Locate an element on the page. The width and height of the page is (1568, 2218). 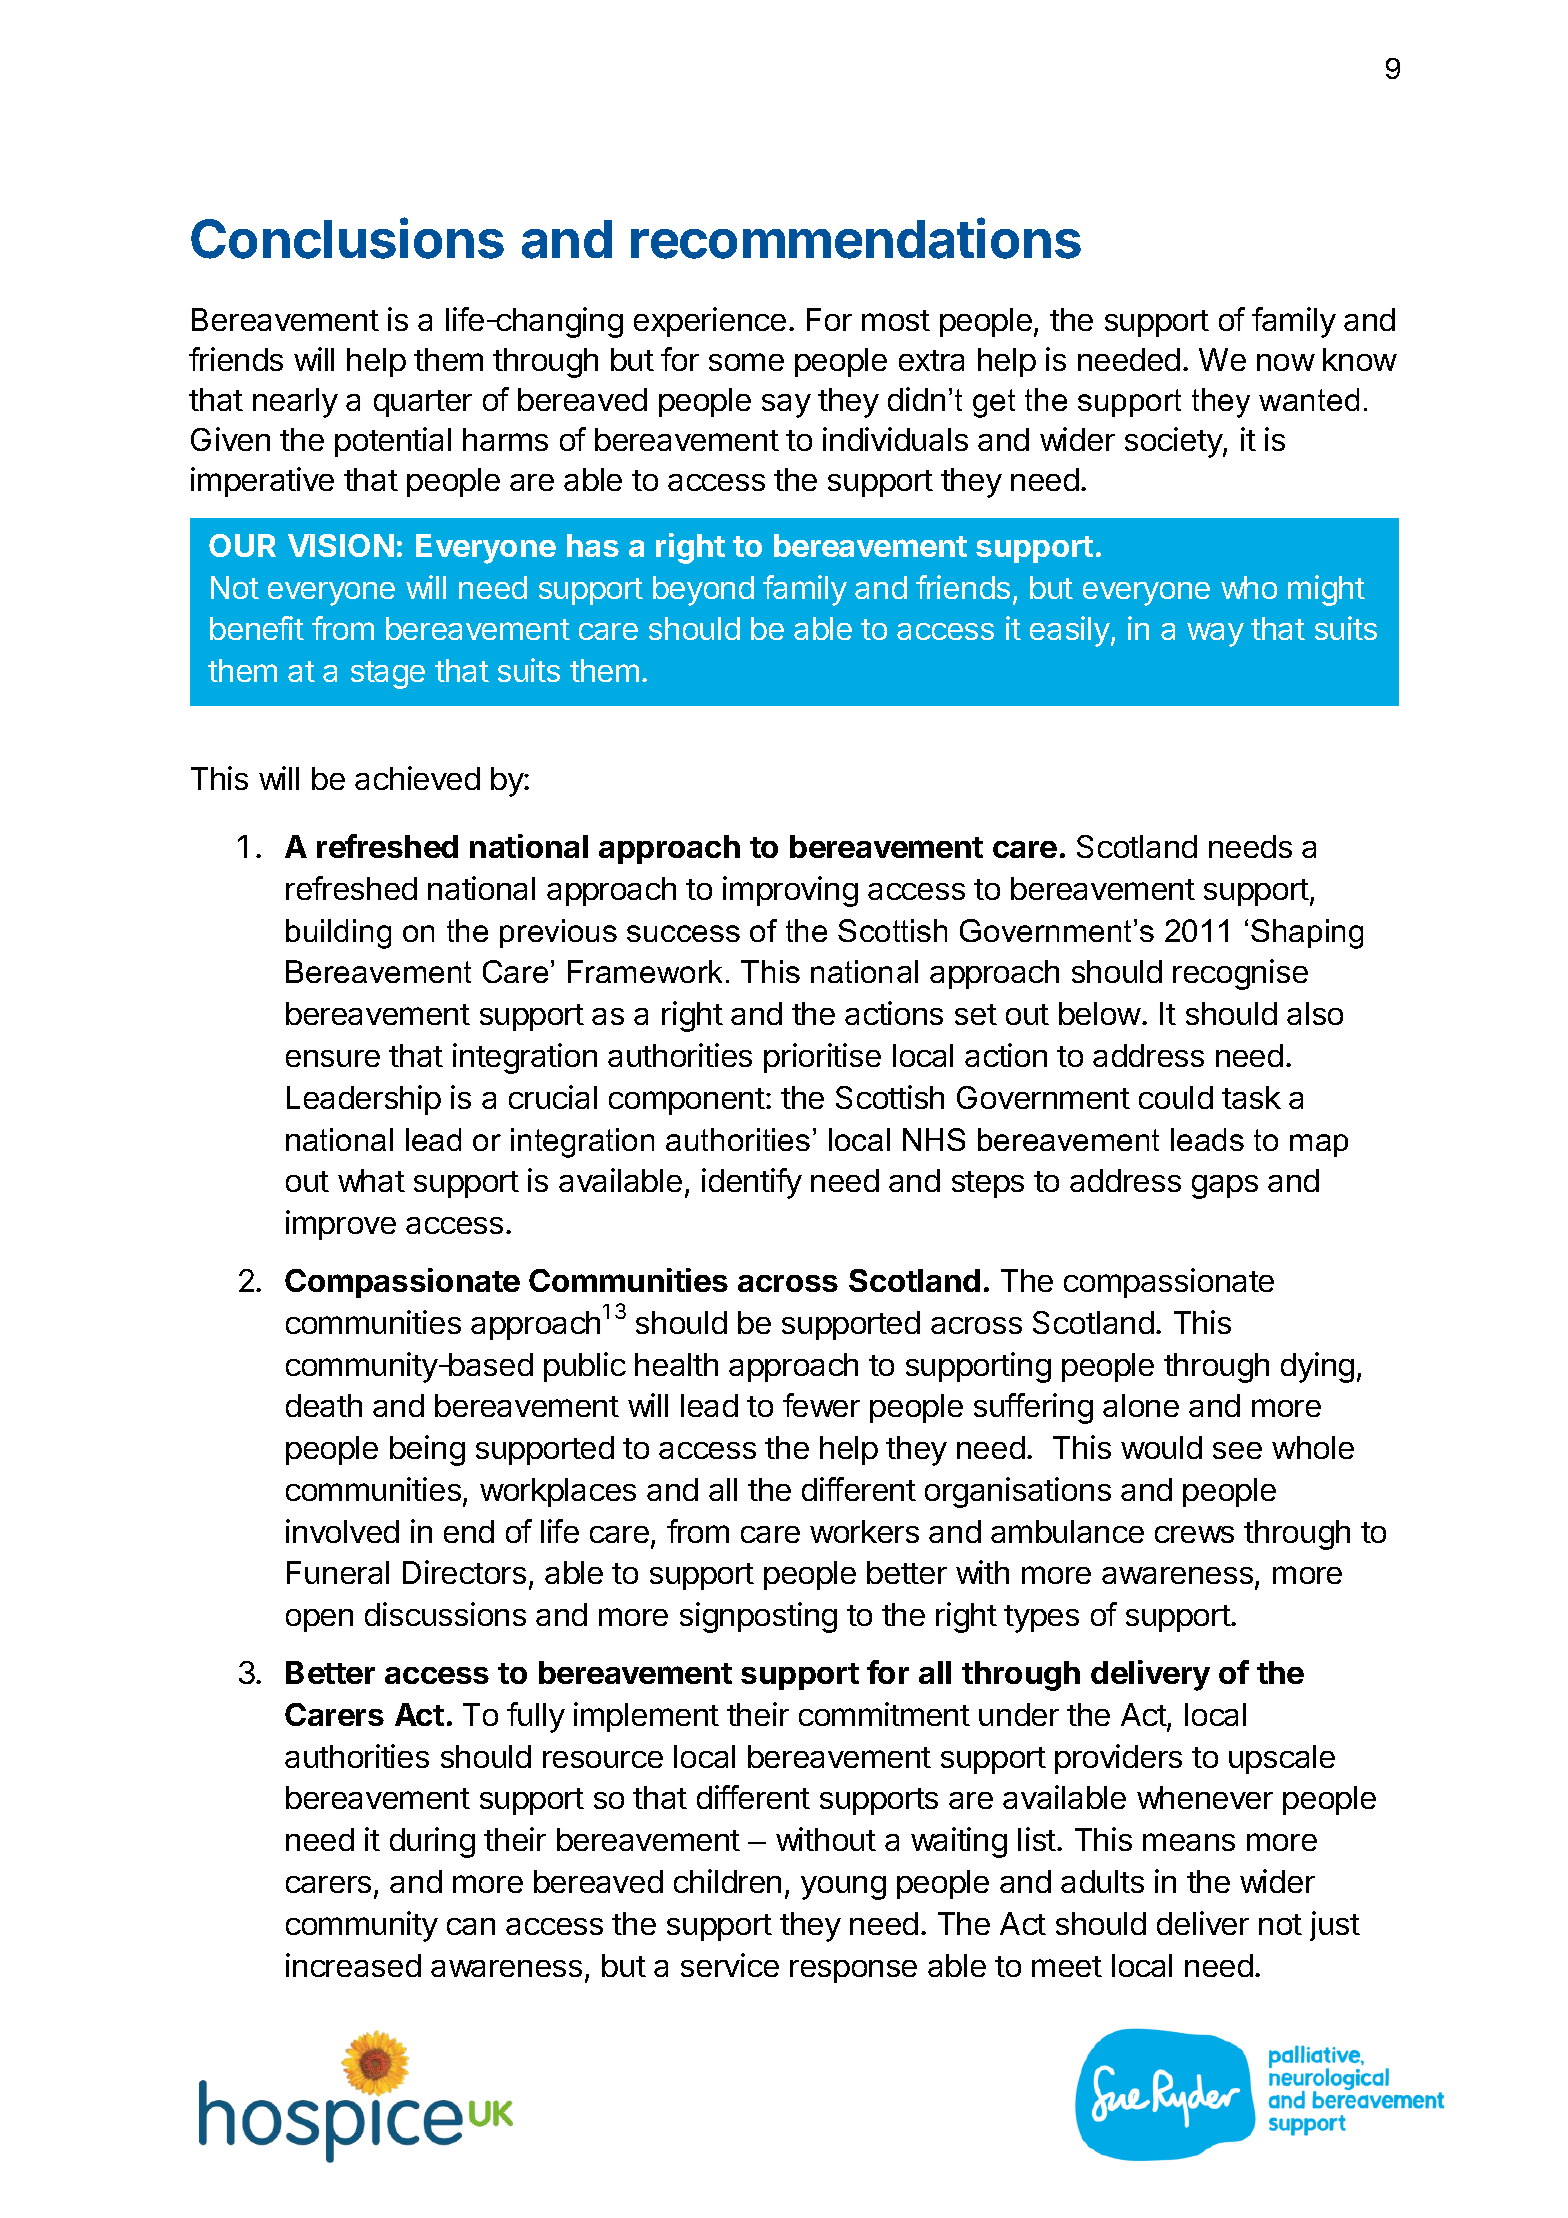
Conclusions is located at coordinates (347, 238).
